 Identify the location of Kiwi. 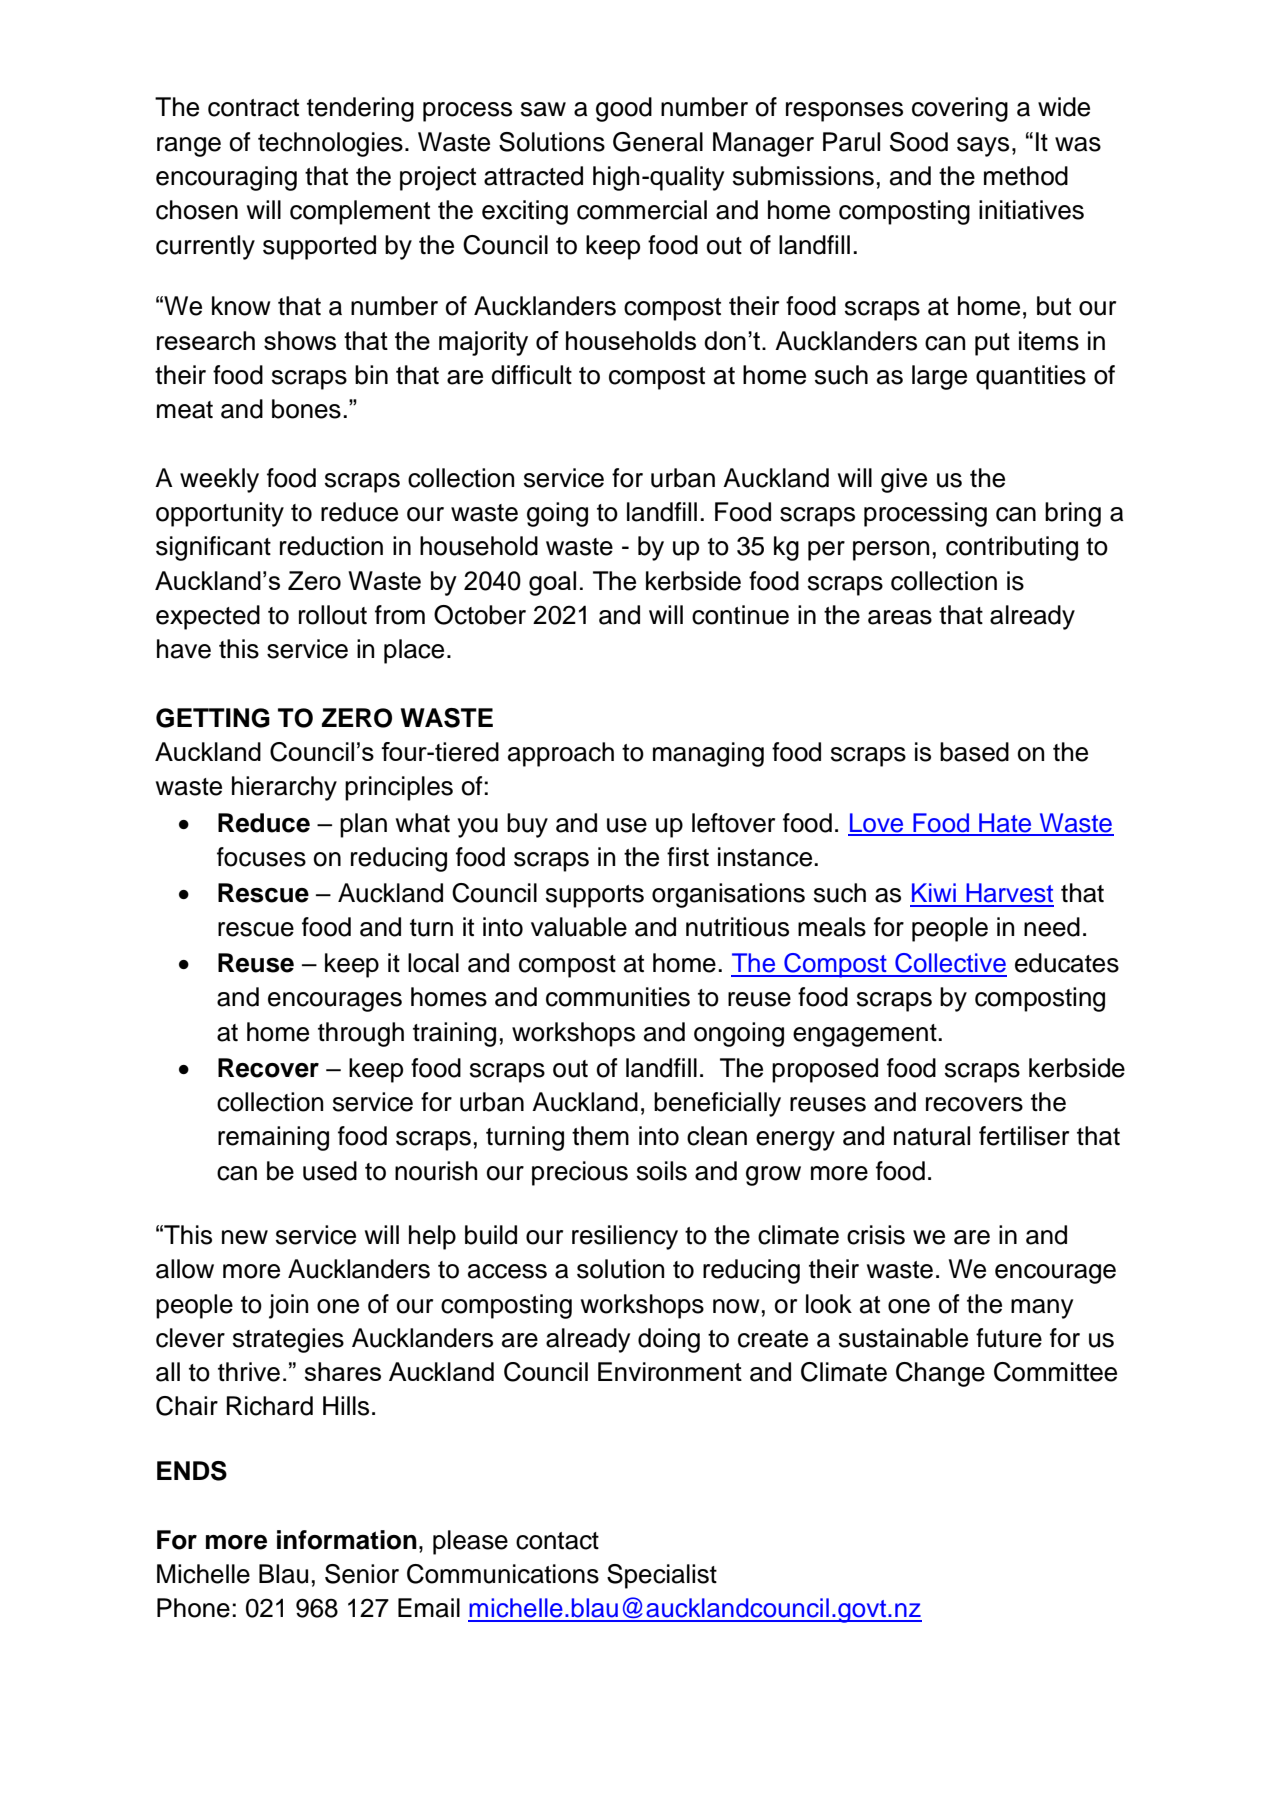
(934, 892).
